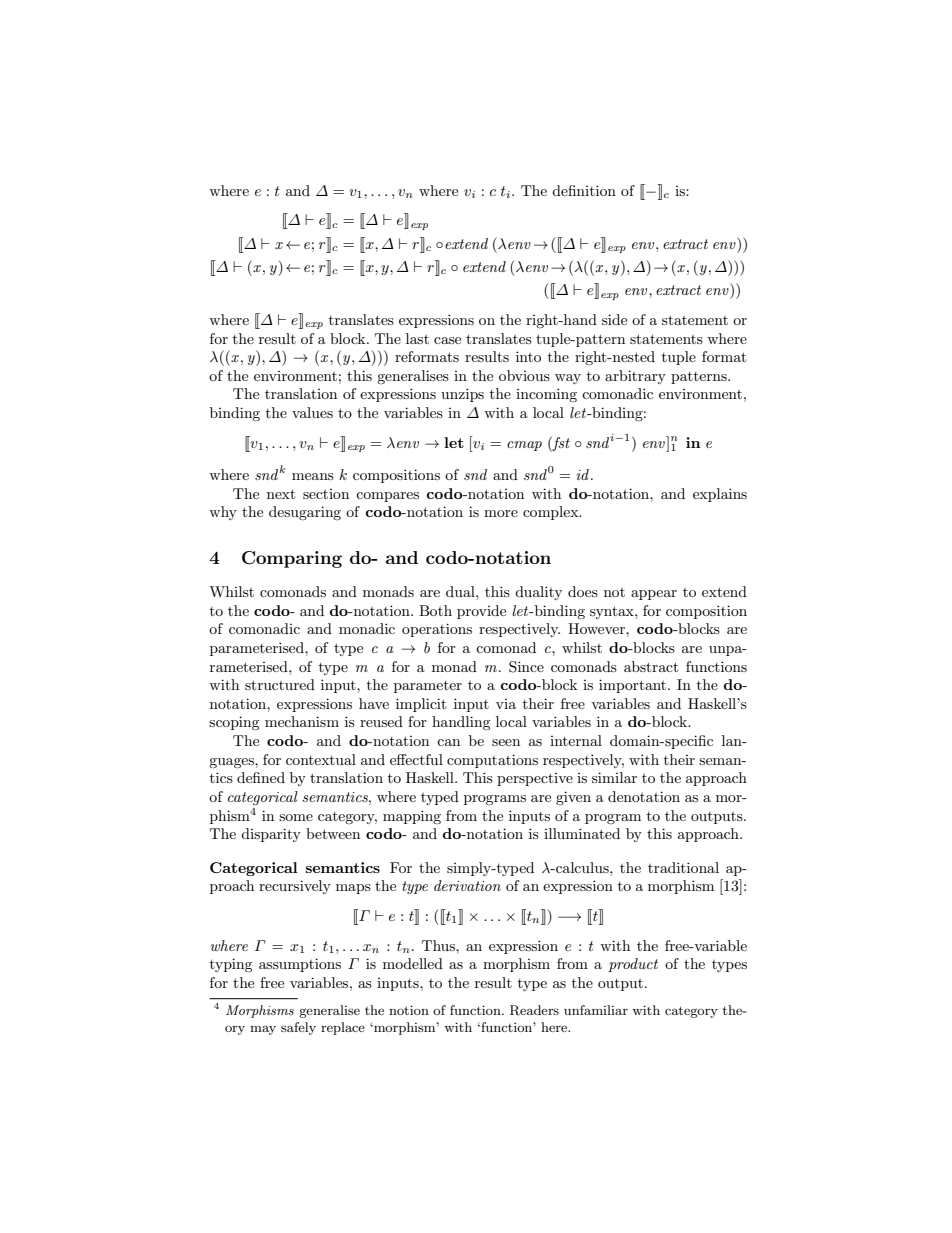  Describe the element at coordinates (584, 190) in the page. I see `definition` at that location.
